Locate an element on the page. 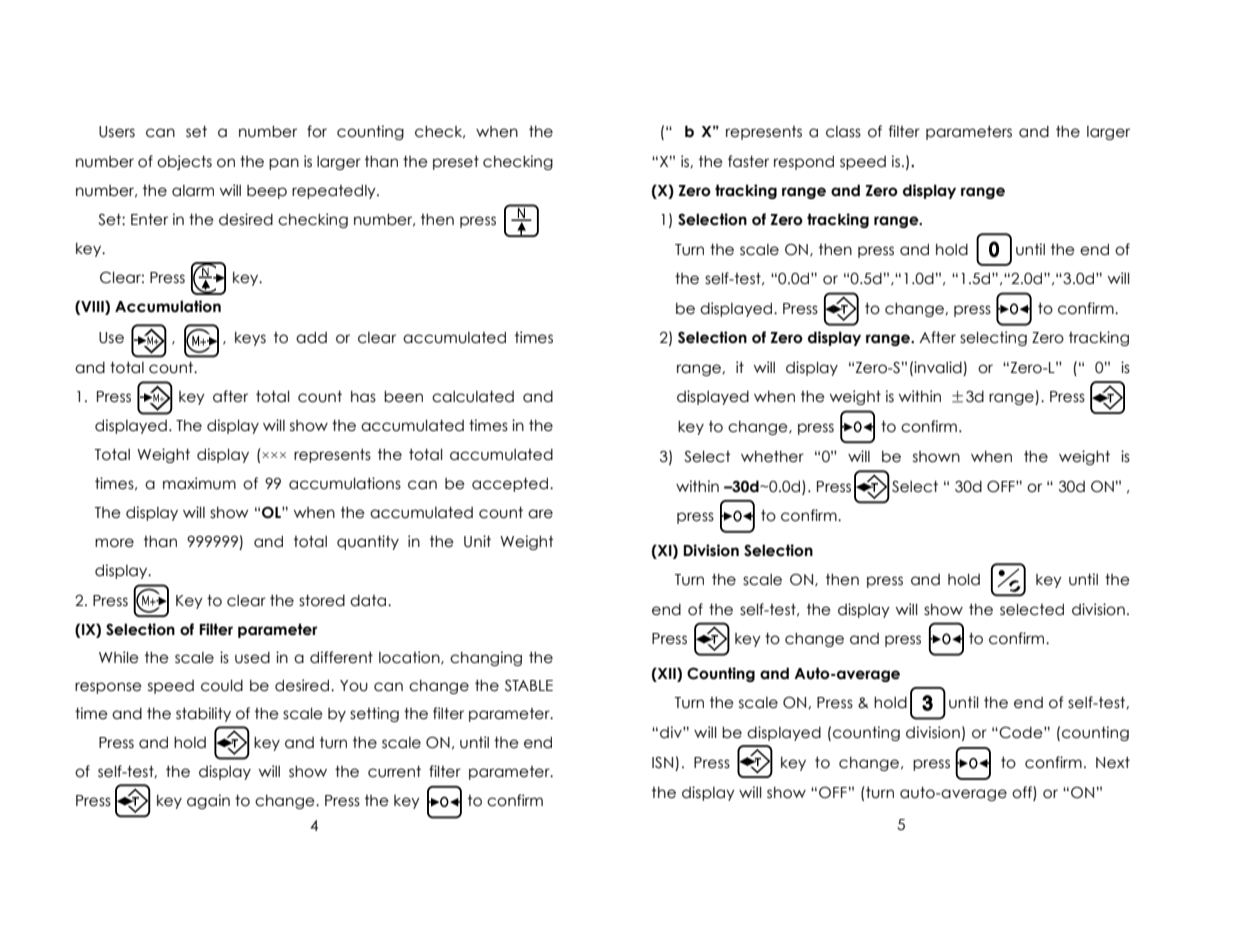 Image resolution: width=1233 pixels, height=952 pixels. changing is located at coordinates (486, 658).
